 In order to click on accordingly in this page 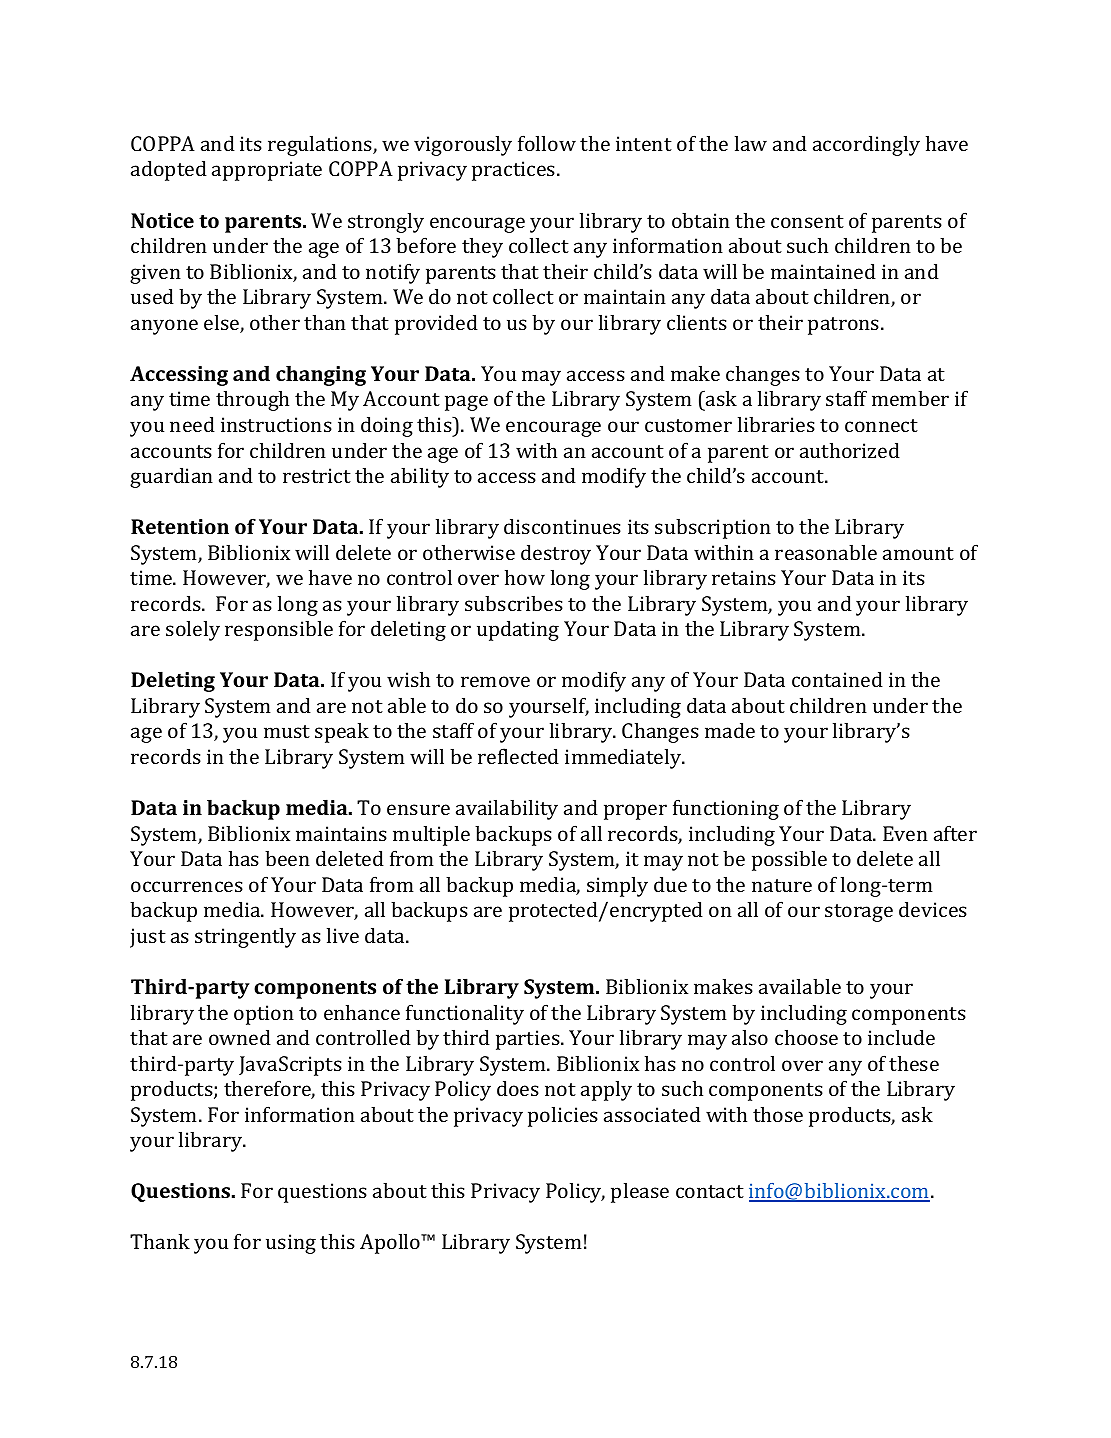, I will do `click(866, 145)`.
